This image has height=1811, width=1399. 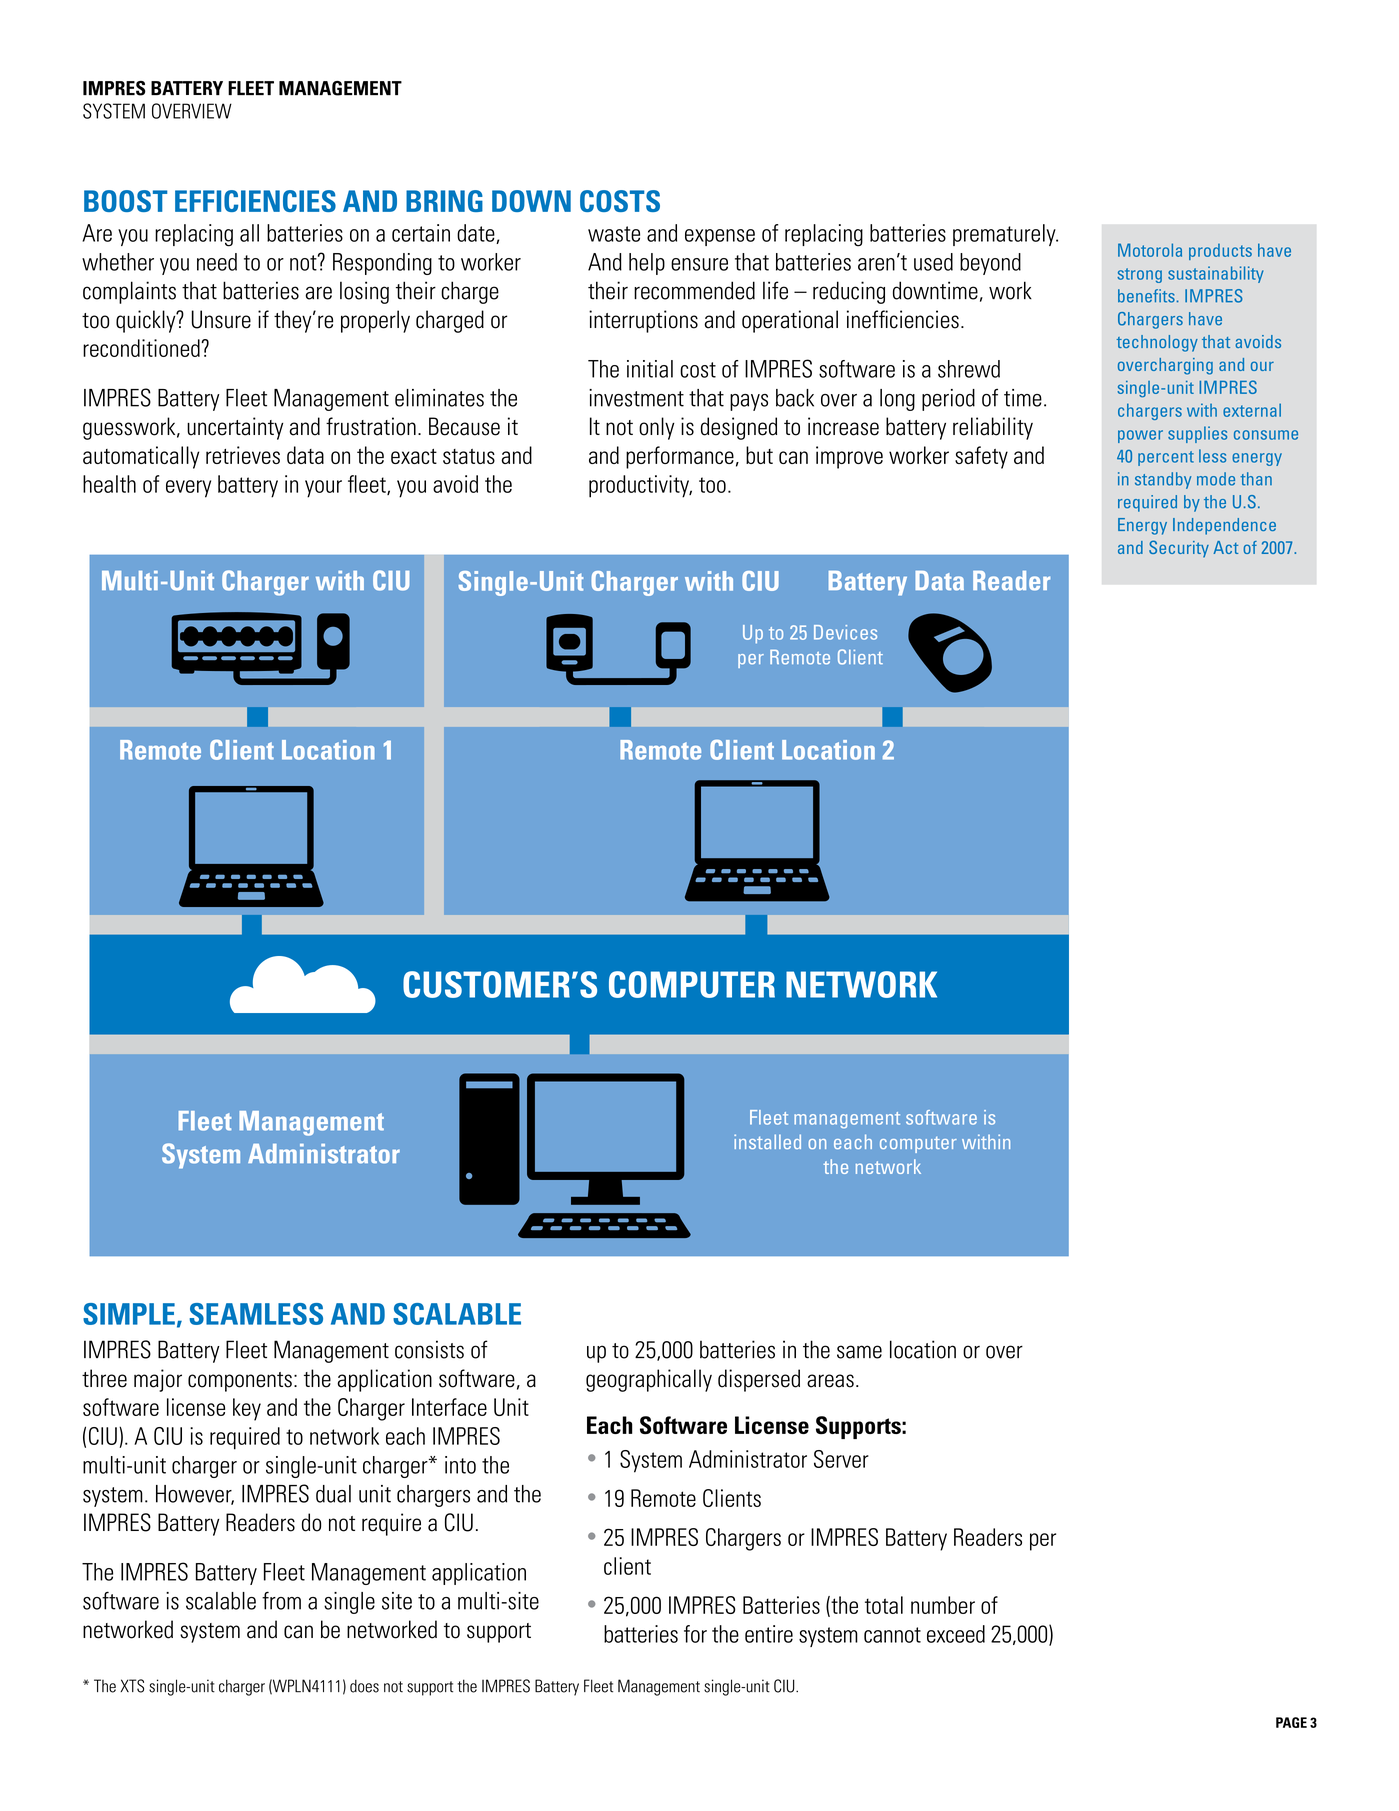 I want to click on entire, so click(x=769, y=1634).
